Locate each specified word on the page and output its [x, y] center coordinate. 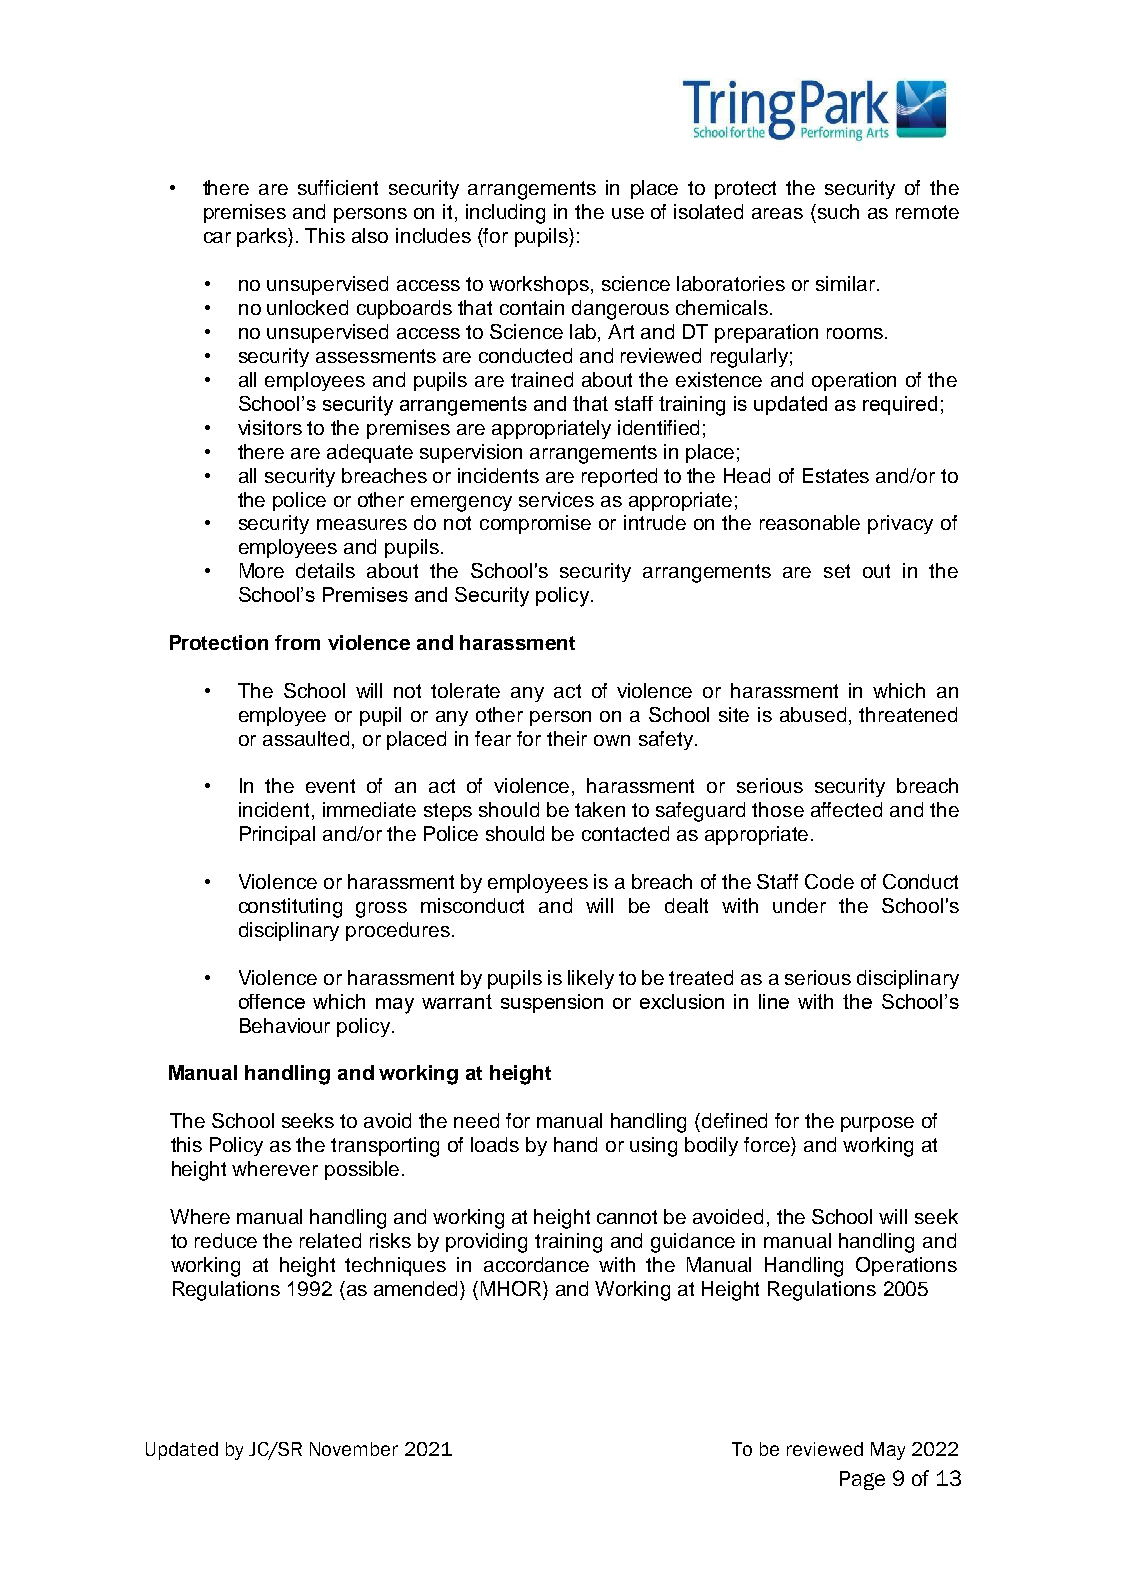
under [799, 905]
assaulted [308, 738]
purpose [877, 1124]
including [505, 214]
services [556, 499]
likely [591, 979]
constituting [290, 908]
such [837, 211]
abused [813, 714]
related [330, 1240]
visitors [270, 427]
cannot [627, 1217]
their [567, 738]
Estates [836, 475]
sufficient [338, 187]
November [354, 1449]
